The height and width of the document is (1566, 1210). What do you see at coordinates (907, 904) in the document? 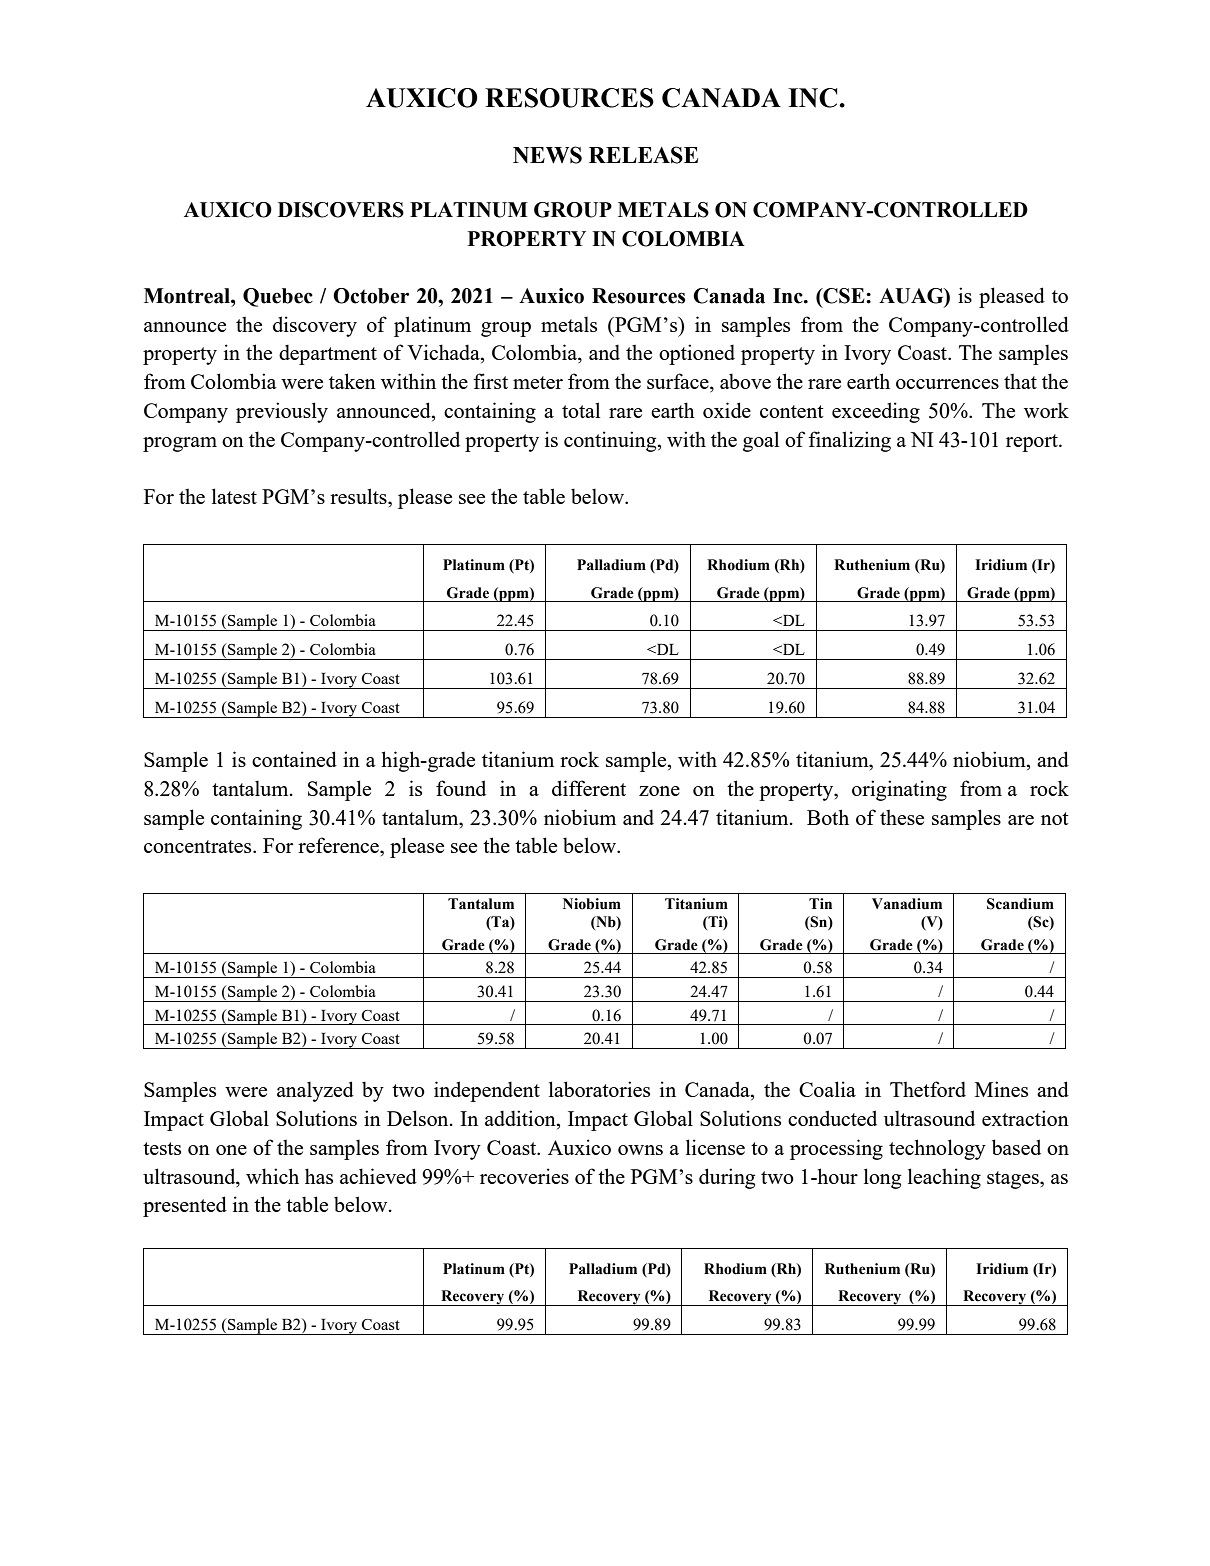
I see `Vanadium` at bounding box center [907, 904].
